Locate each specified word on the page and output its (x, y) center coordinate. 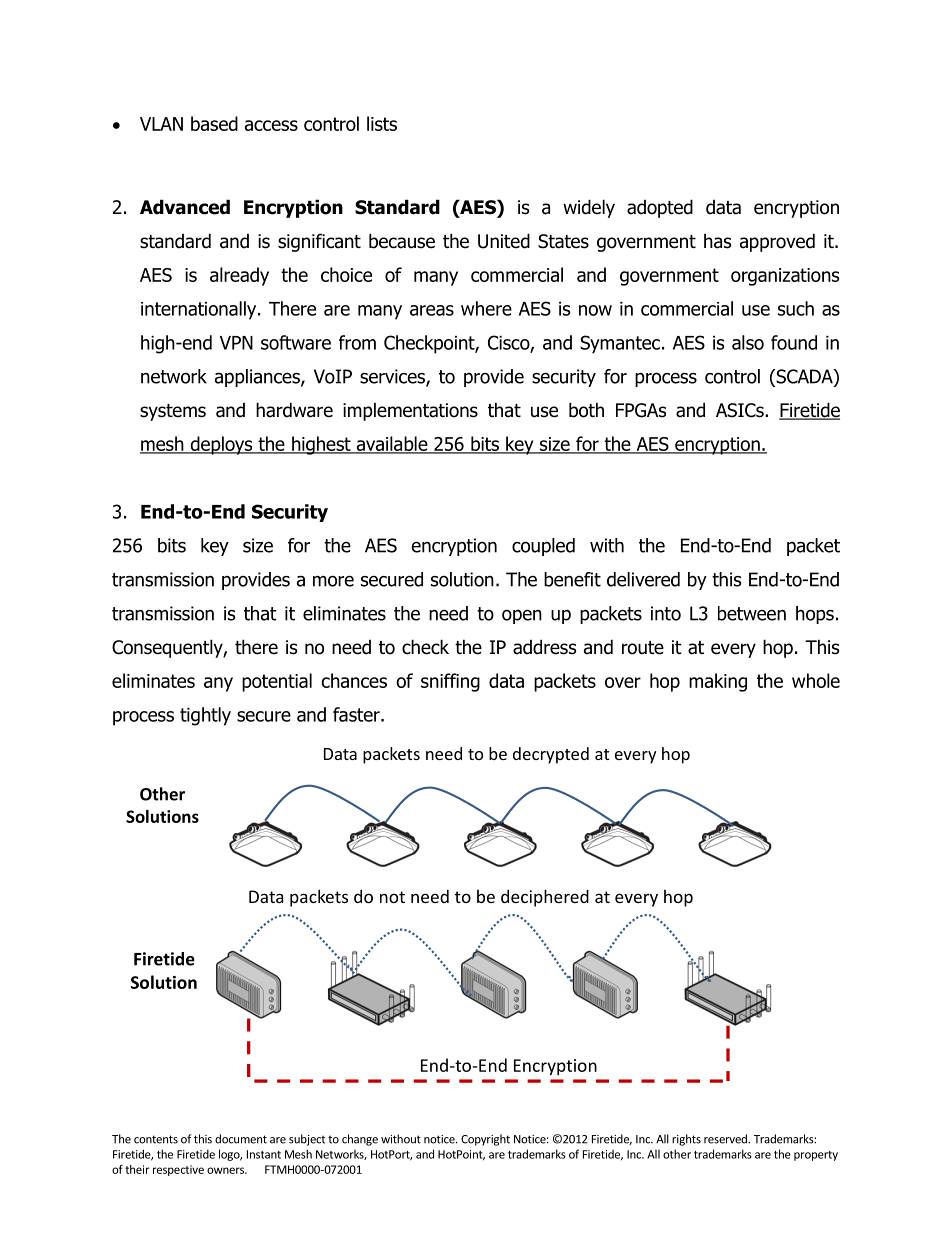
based (214, 123)
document (241, 1139)
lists (382, 123)
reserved (726, 1139)
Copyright (485, 1140)
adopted (660, 208)
